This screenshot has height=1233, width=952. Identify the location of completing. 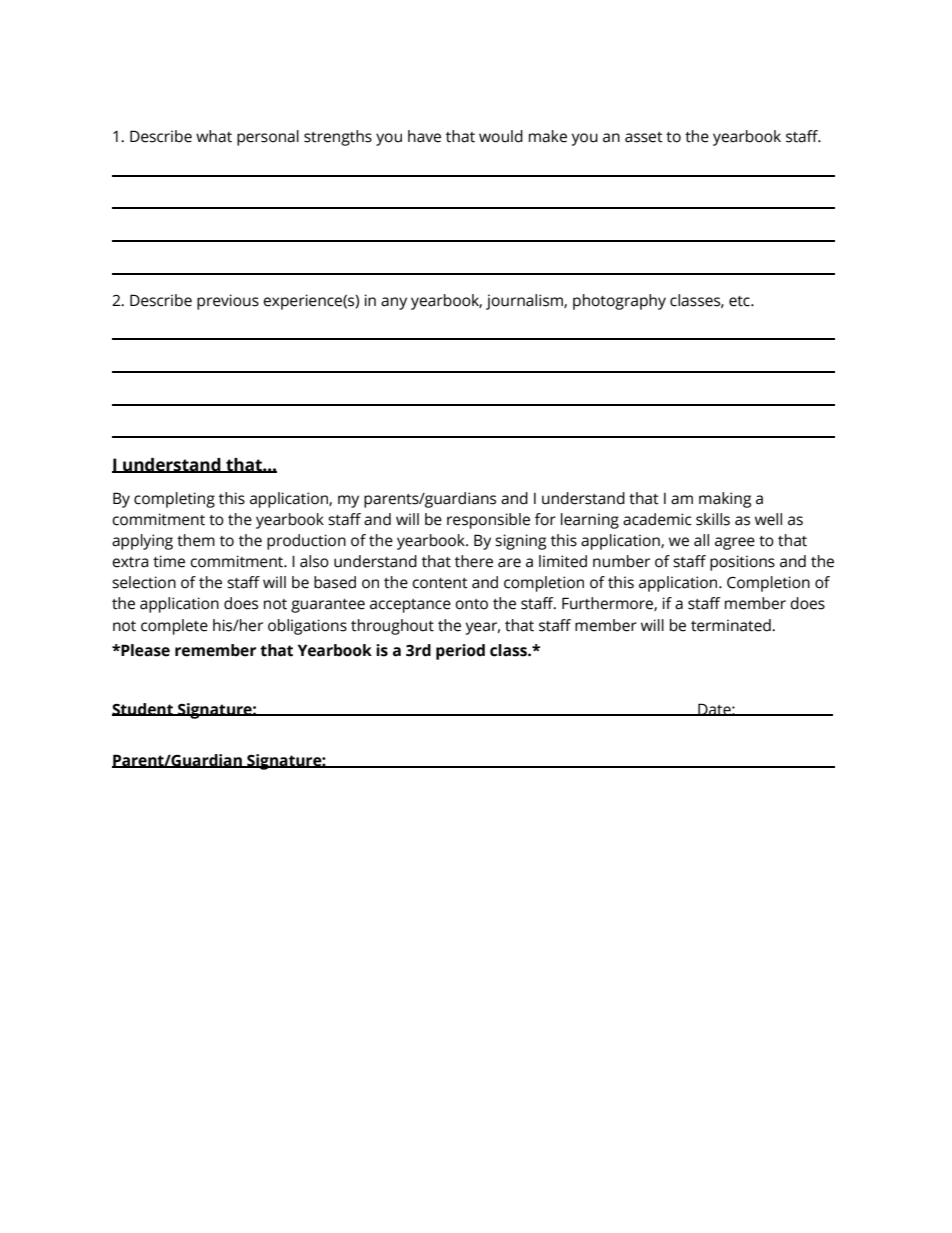
(174, 500).
